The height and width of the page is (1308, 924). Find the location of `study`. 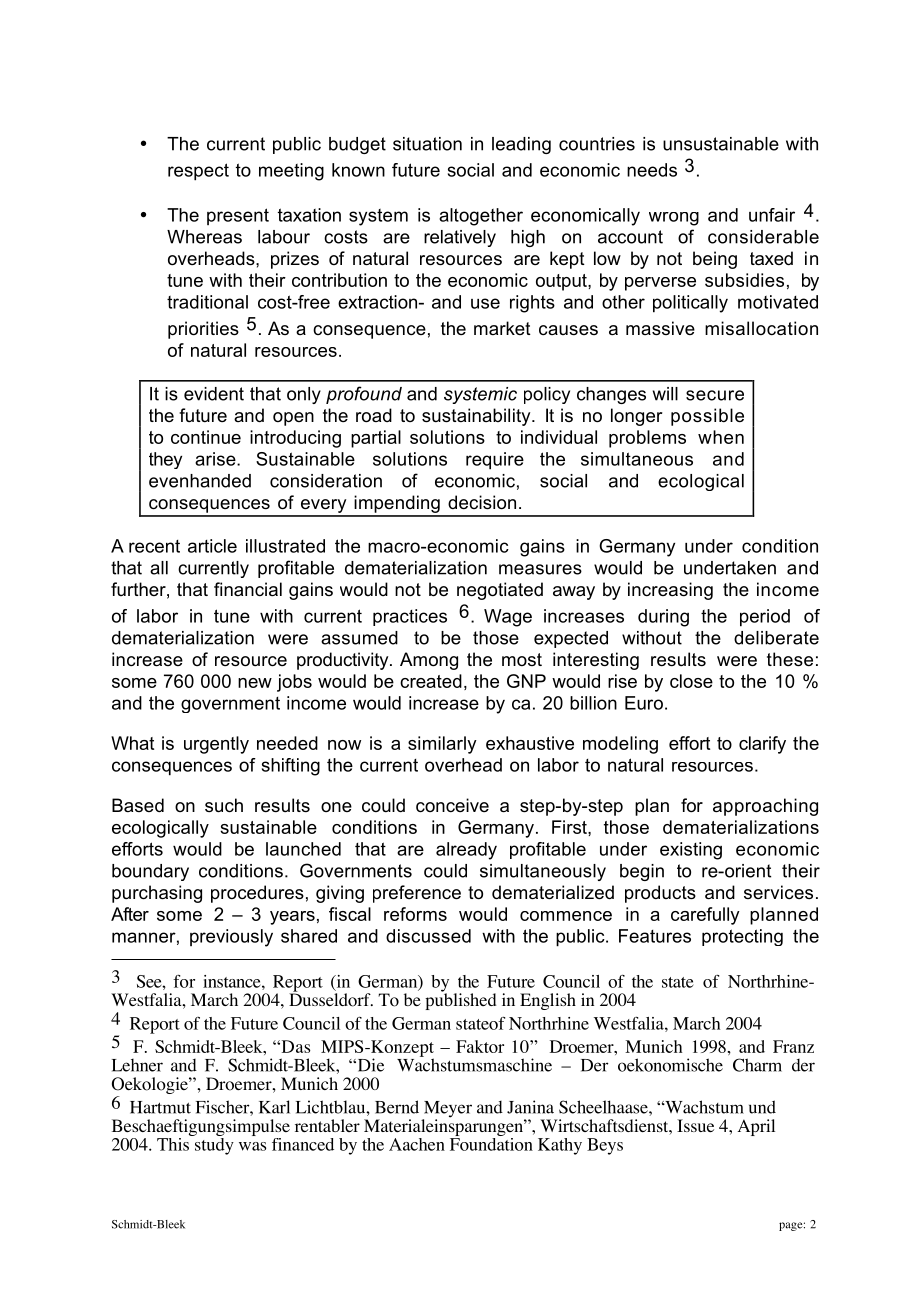

study is located at coordinates (213, 1145).
